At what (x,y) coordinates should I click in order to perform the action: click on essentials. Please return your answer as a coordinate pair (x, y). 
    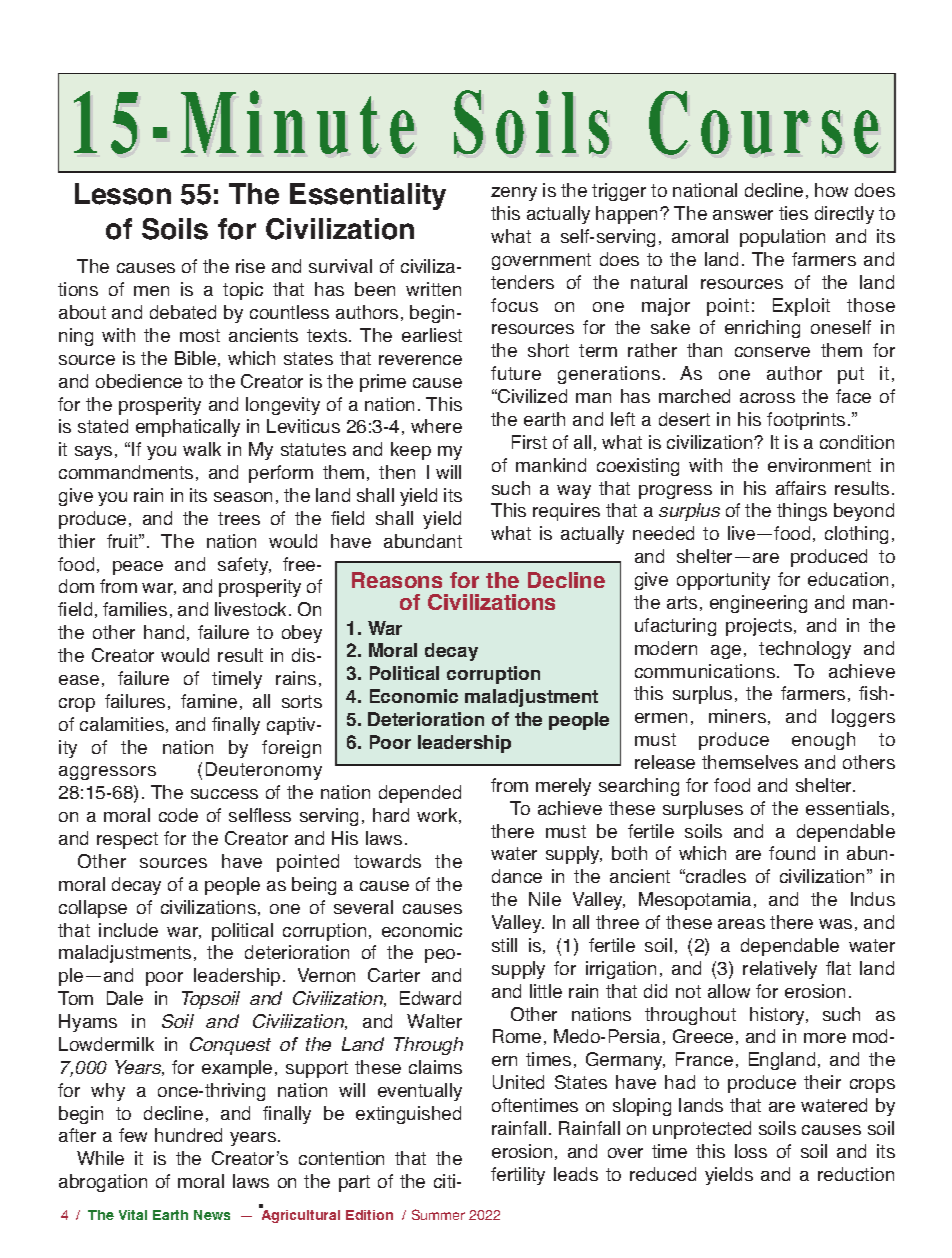
    Looking at the image, I should click on (847, 808).
